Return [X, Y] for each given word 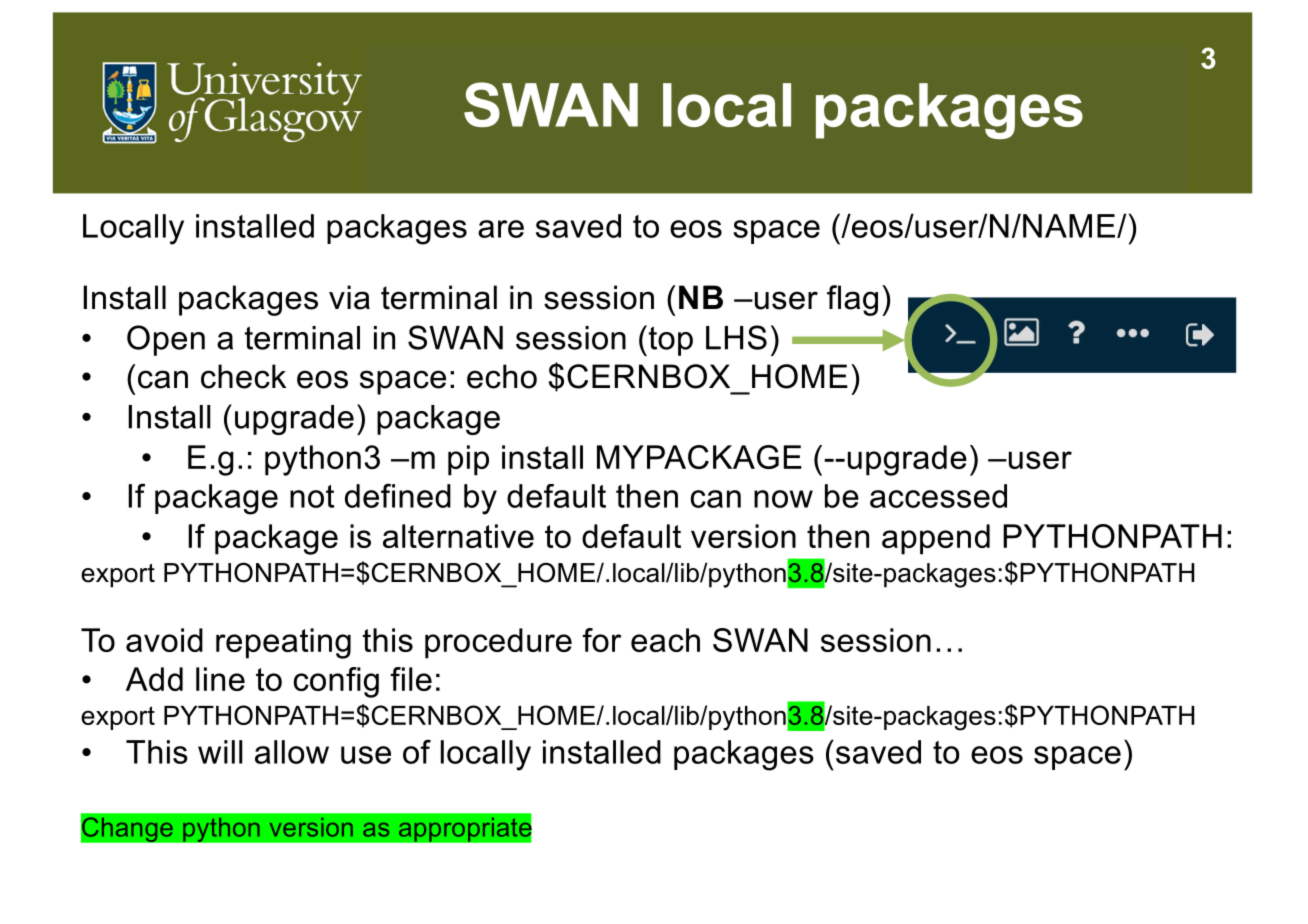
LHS [736, 337]
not [312, 496]
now [783, 499]
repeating [283, 643]
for [601, 640]
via [349, 297]
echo [502, 376]
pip [468, 460]
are [501, 229]
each [665, 640]
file [411, 679]
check [243, 376]
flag [852, 300]
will [220, 752]
